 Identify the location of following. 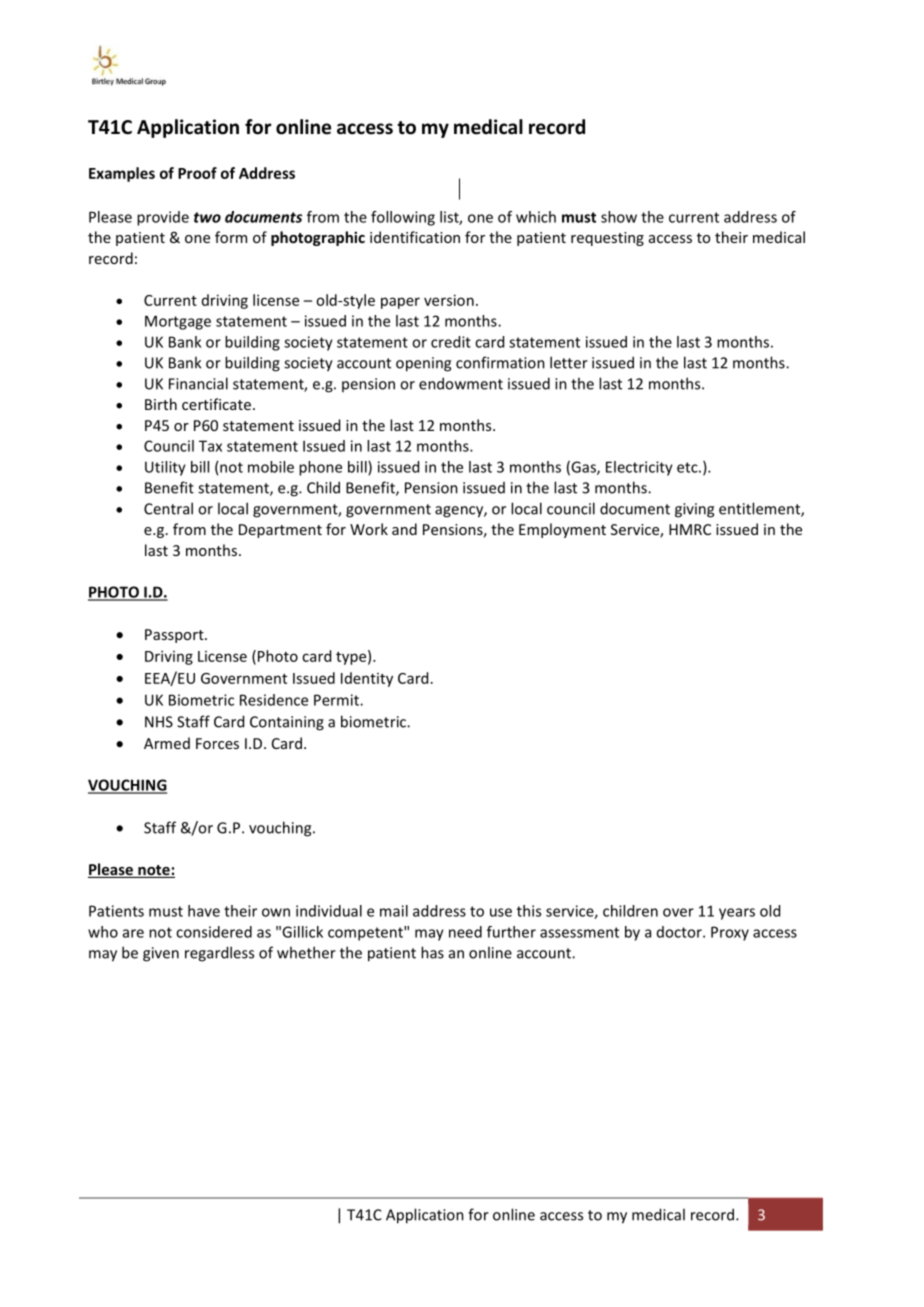
(403, 218).
